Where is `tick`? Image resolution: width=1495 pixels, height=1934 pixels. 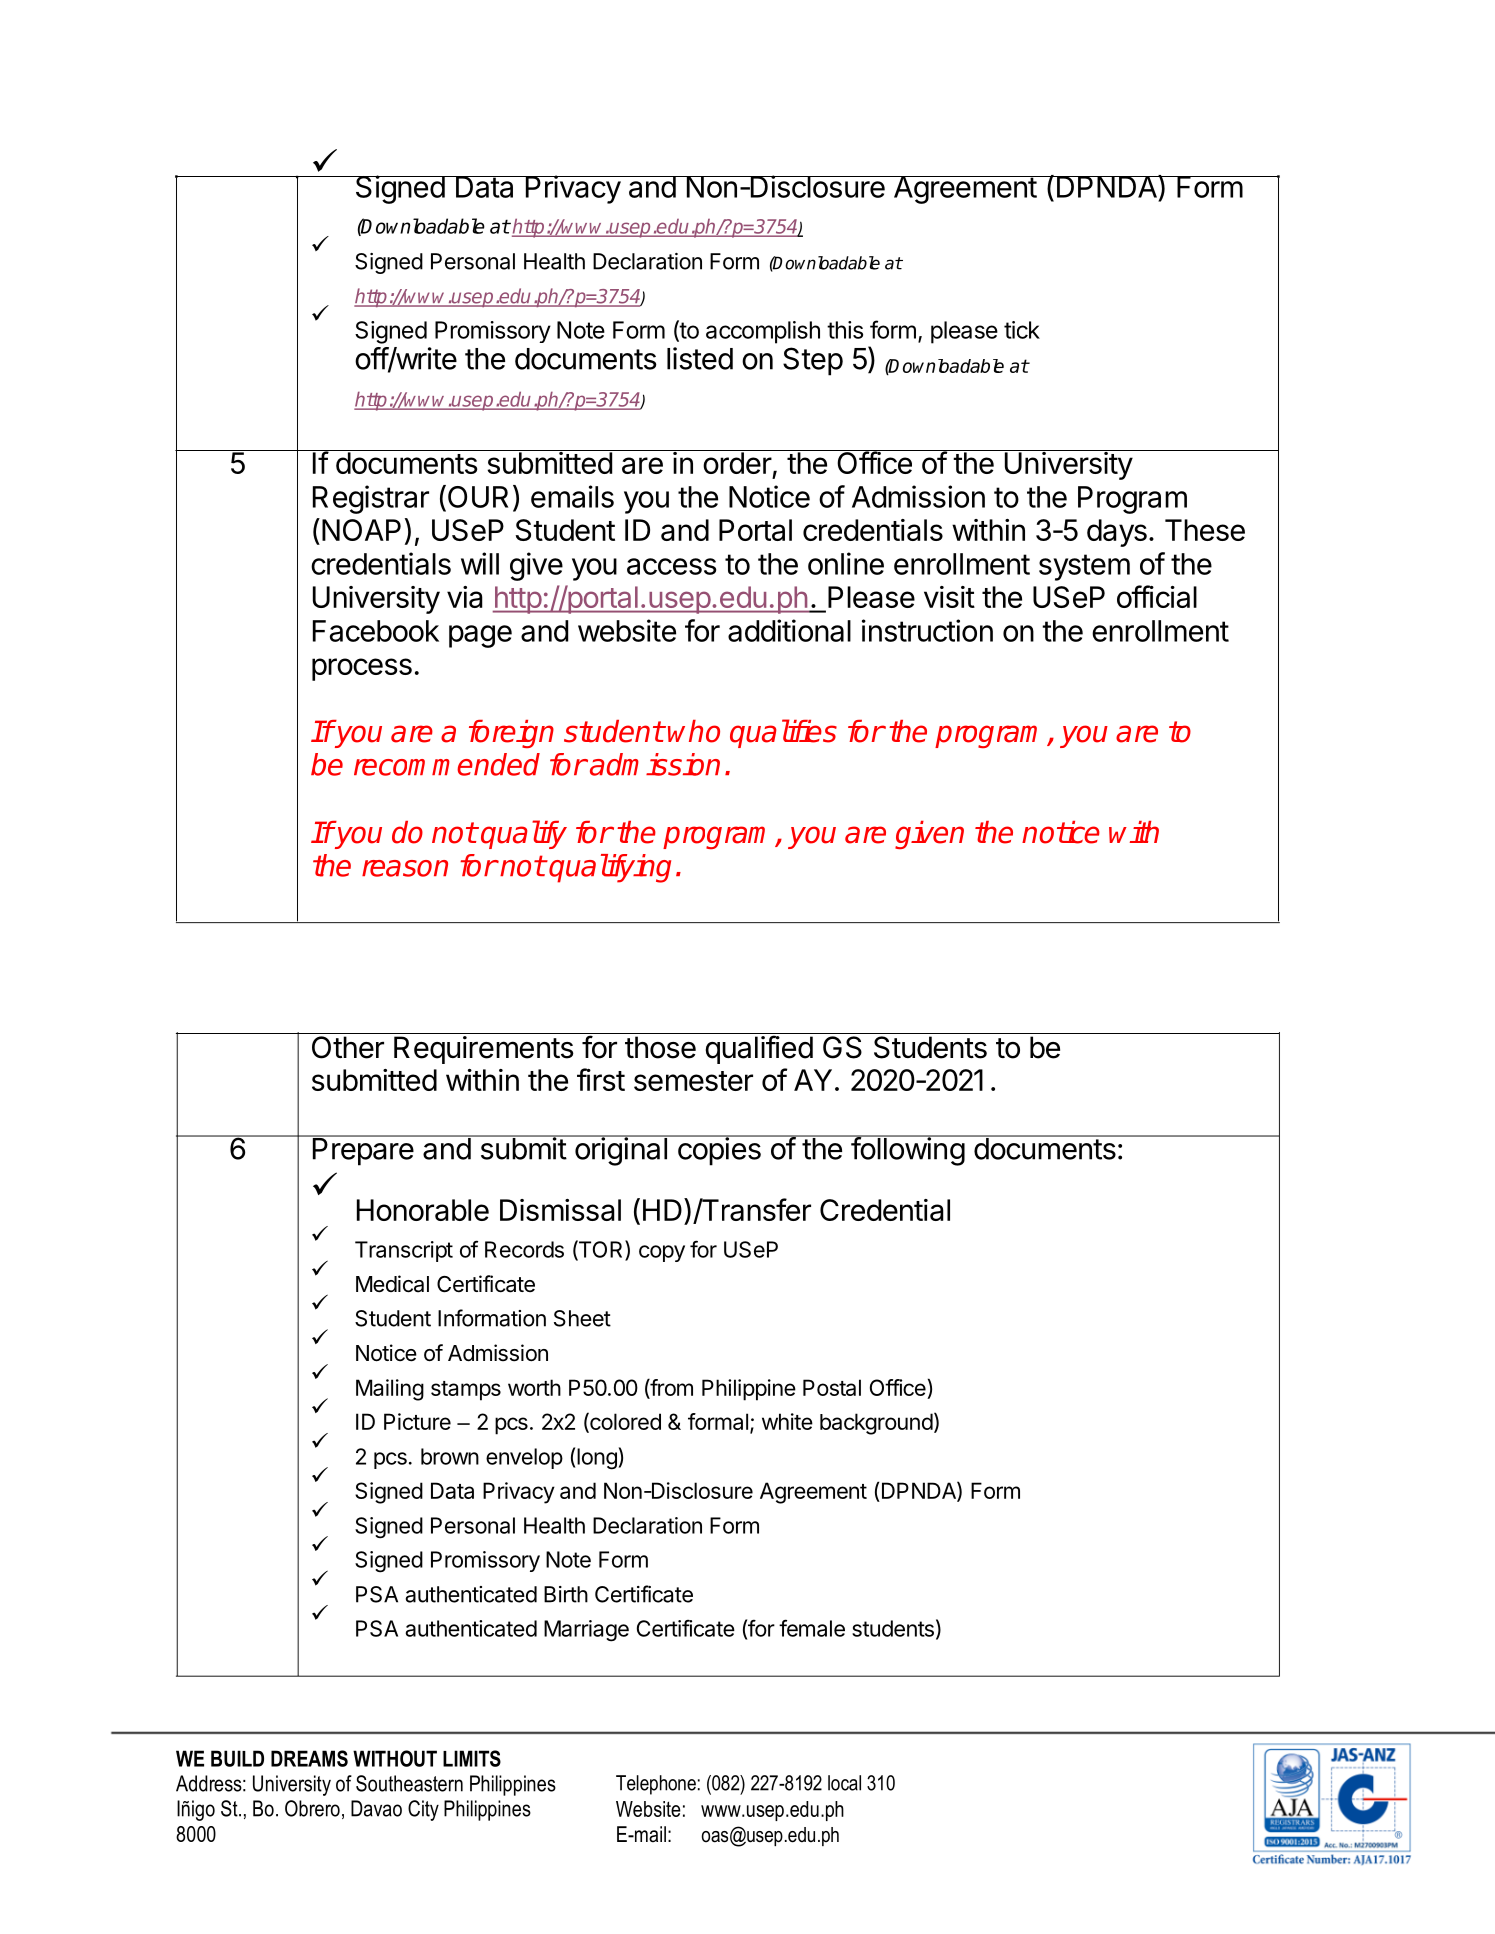 tick is located at coordinates (1022, 330).
